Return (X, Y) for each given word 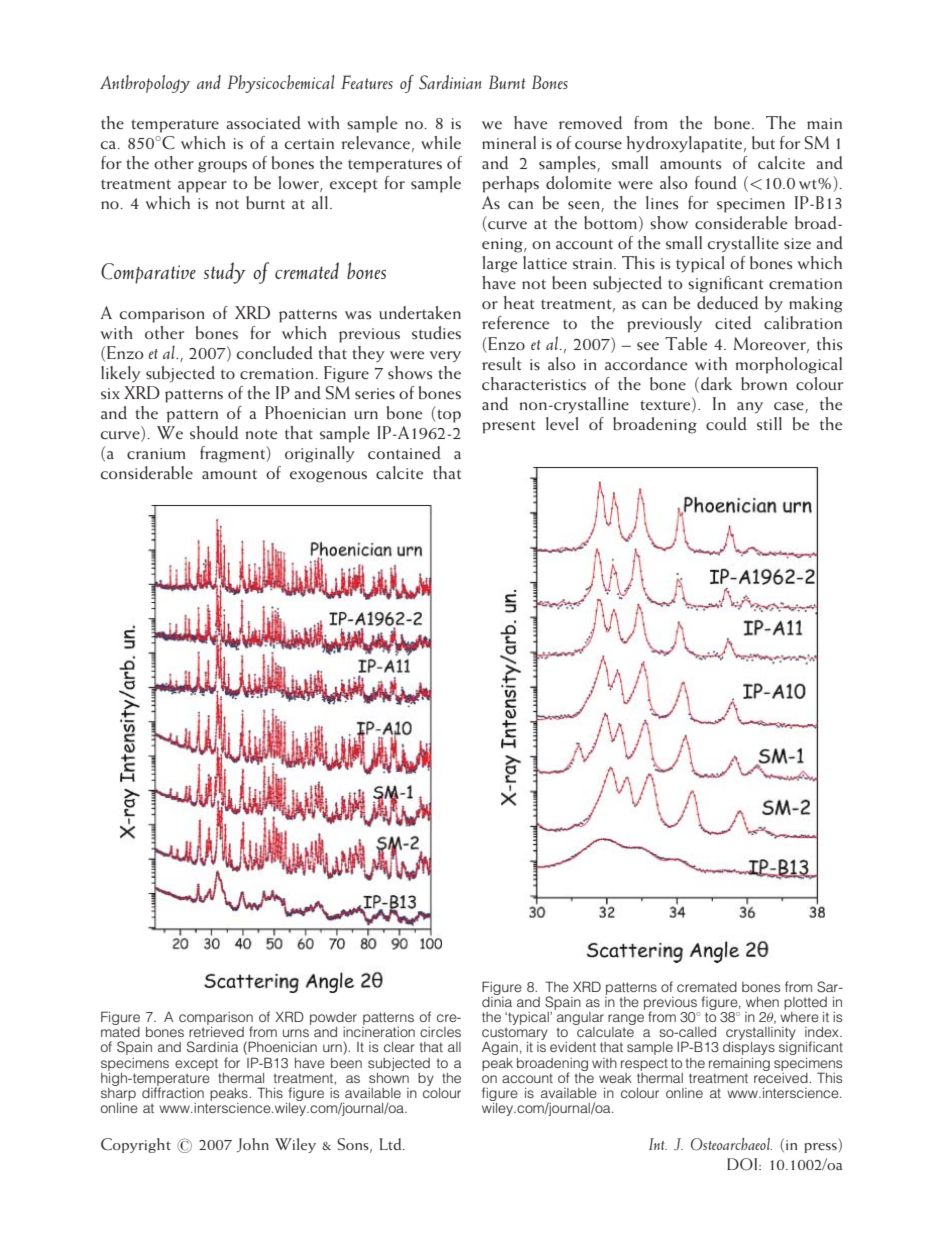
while (441, 142)
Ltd (391, 1144)
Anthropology (145, 84)
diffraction (173, 1091)
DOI (743, 1164)
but (763, 143)
